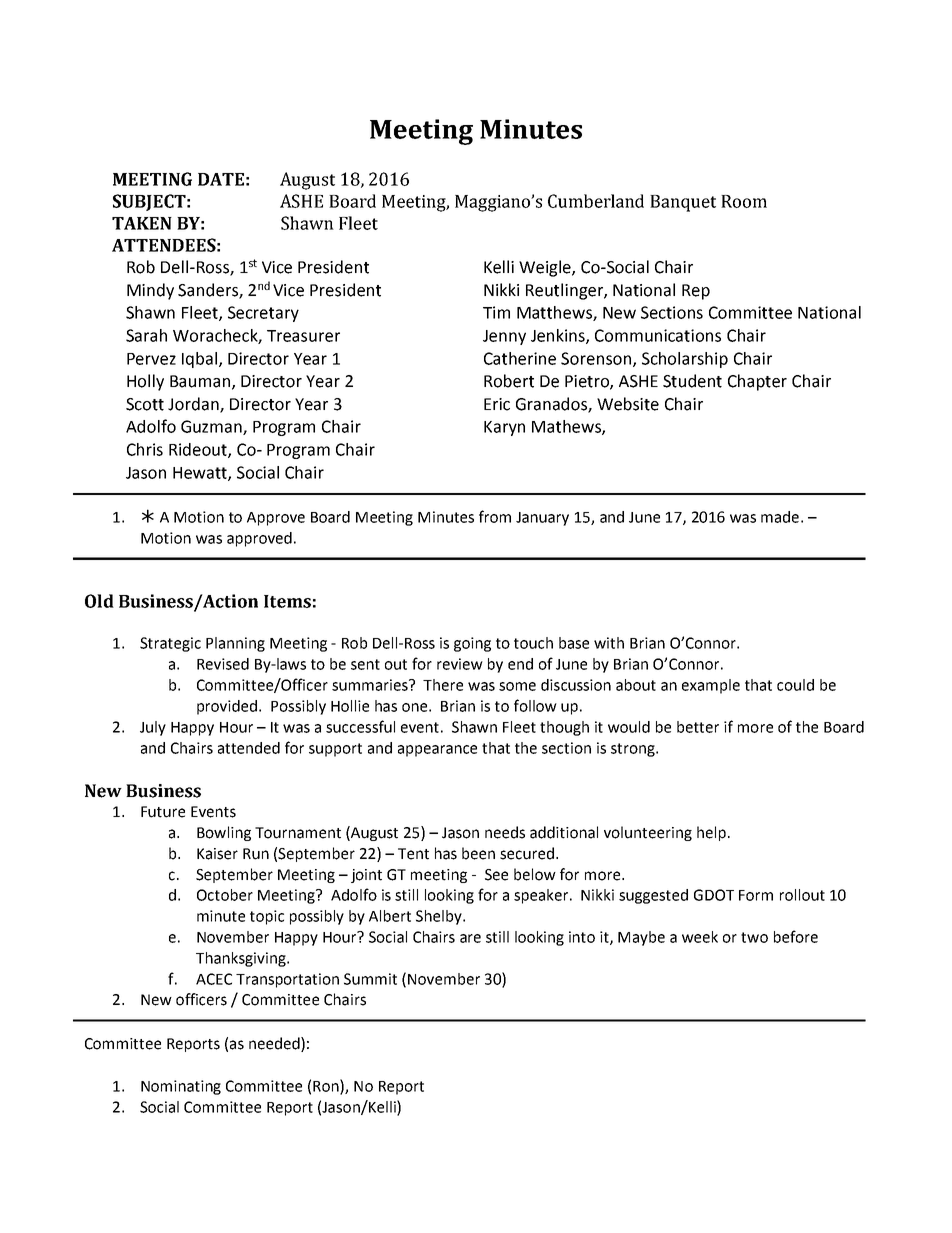 Image resolution: width=952 pixels, height=1233 pixels. Describe the element at coordinates (504, 428) in the screenshot. I see `Karyn` at that location.
